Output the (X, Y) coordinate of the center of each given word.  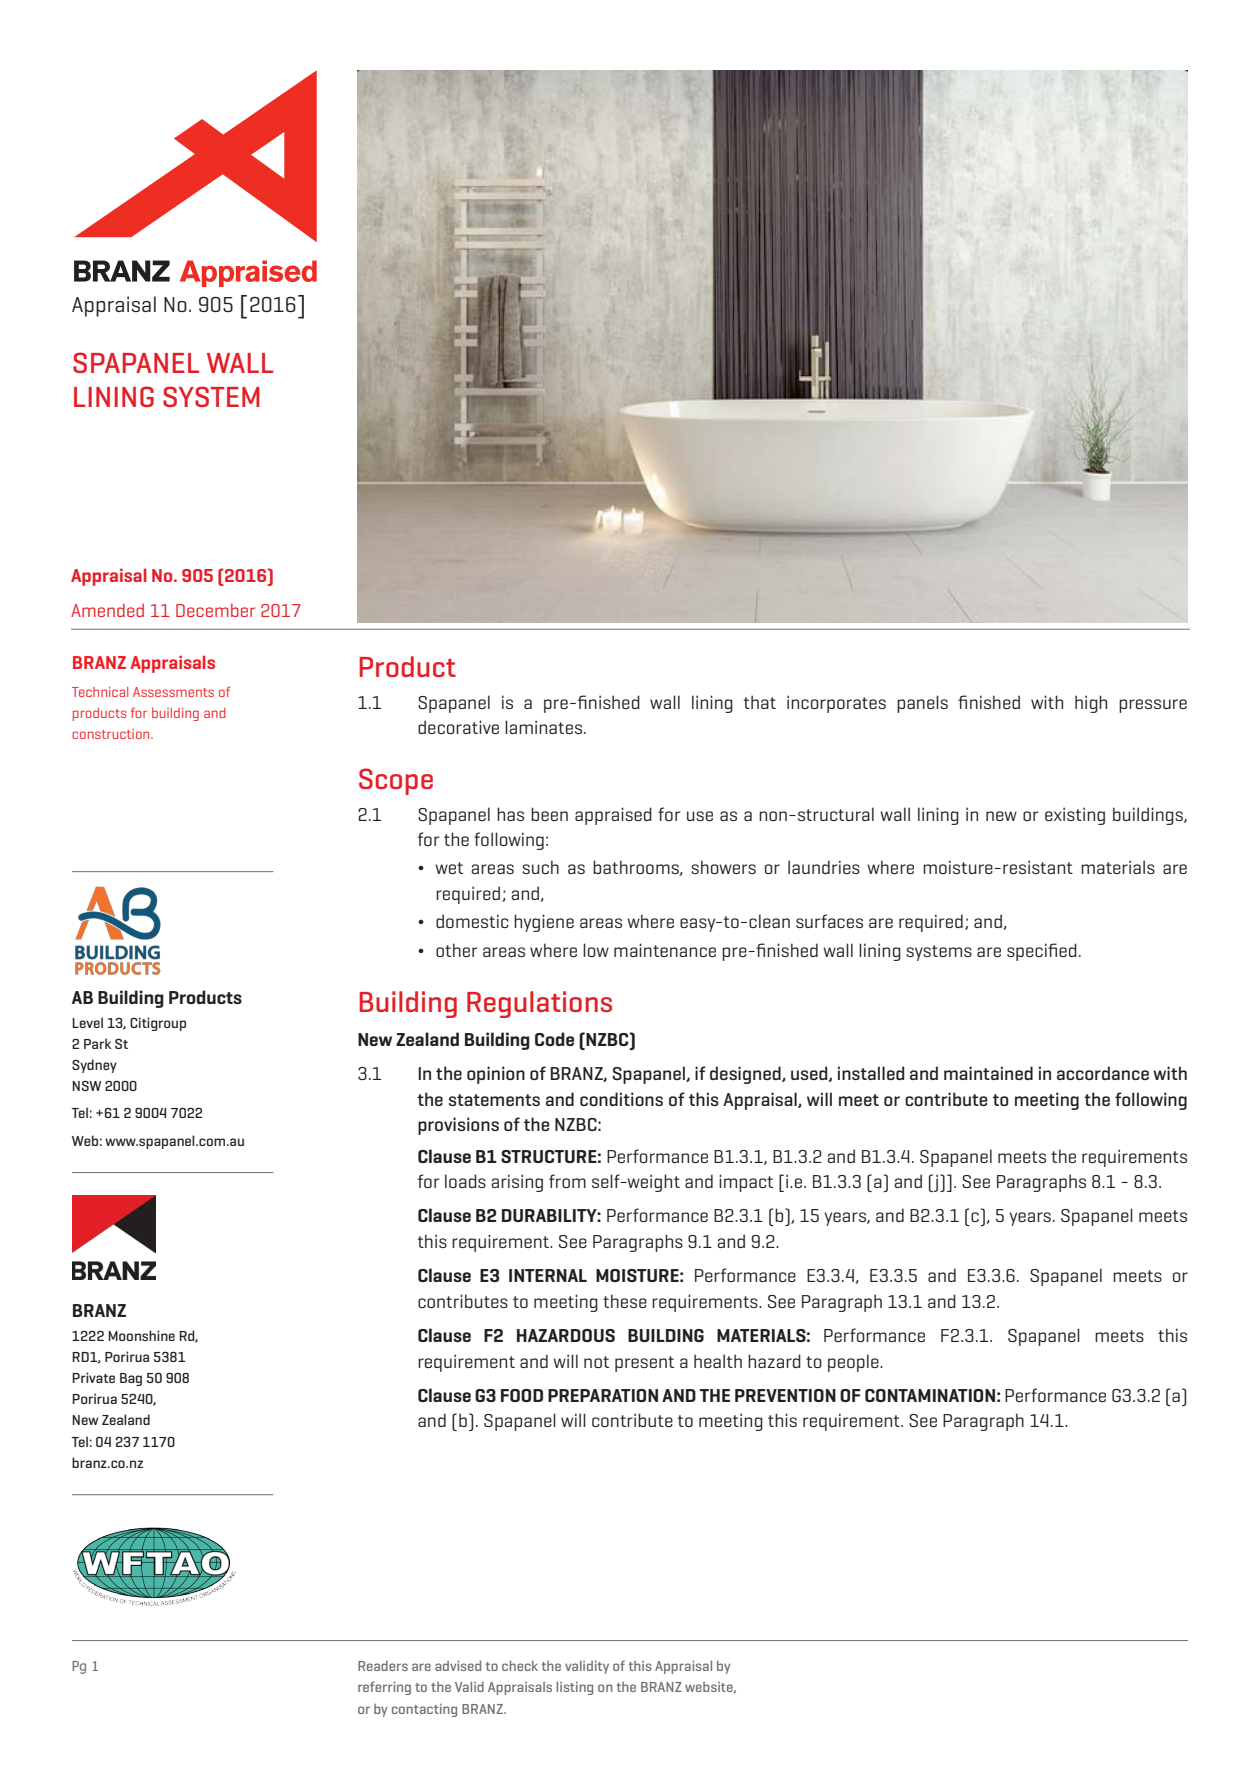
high (1091, 704)
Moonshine (141, 1335)
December (215, 610)
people (854, 1363)
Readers (383, 1666)
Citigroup (158, 1024)
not (596, 1362)
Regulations (539, 1004)
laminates (545, 727)
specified (1042, 952)
